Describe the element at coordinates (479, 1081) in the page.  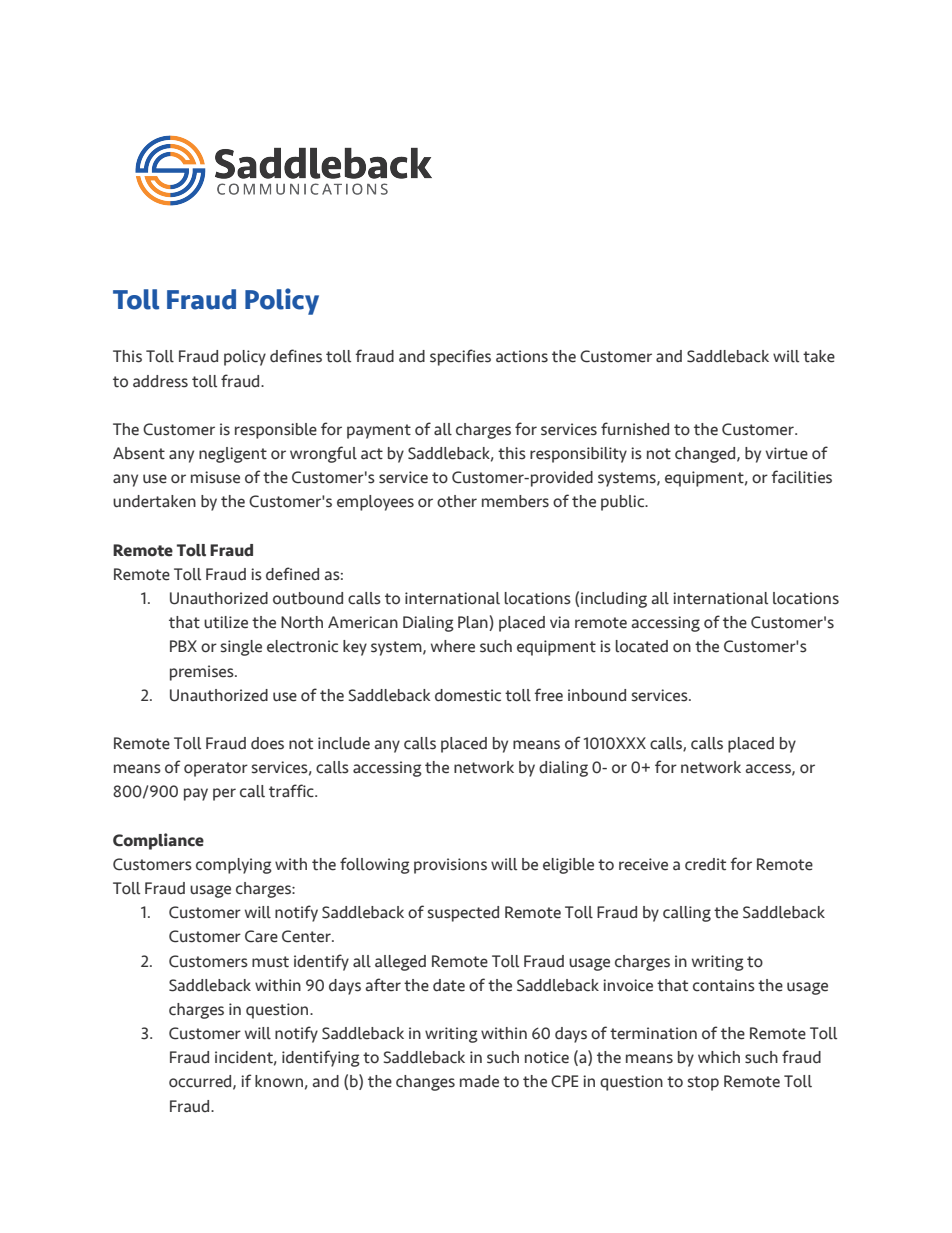
I see `made` at that location.
